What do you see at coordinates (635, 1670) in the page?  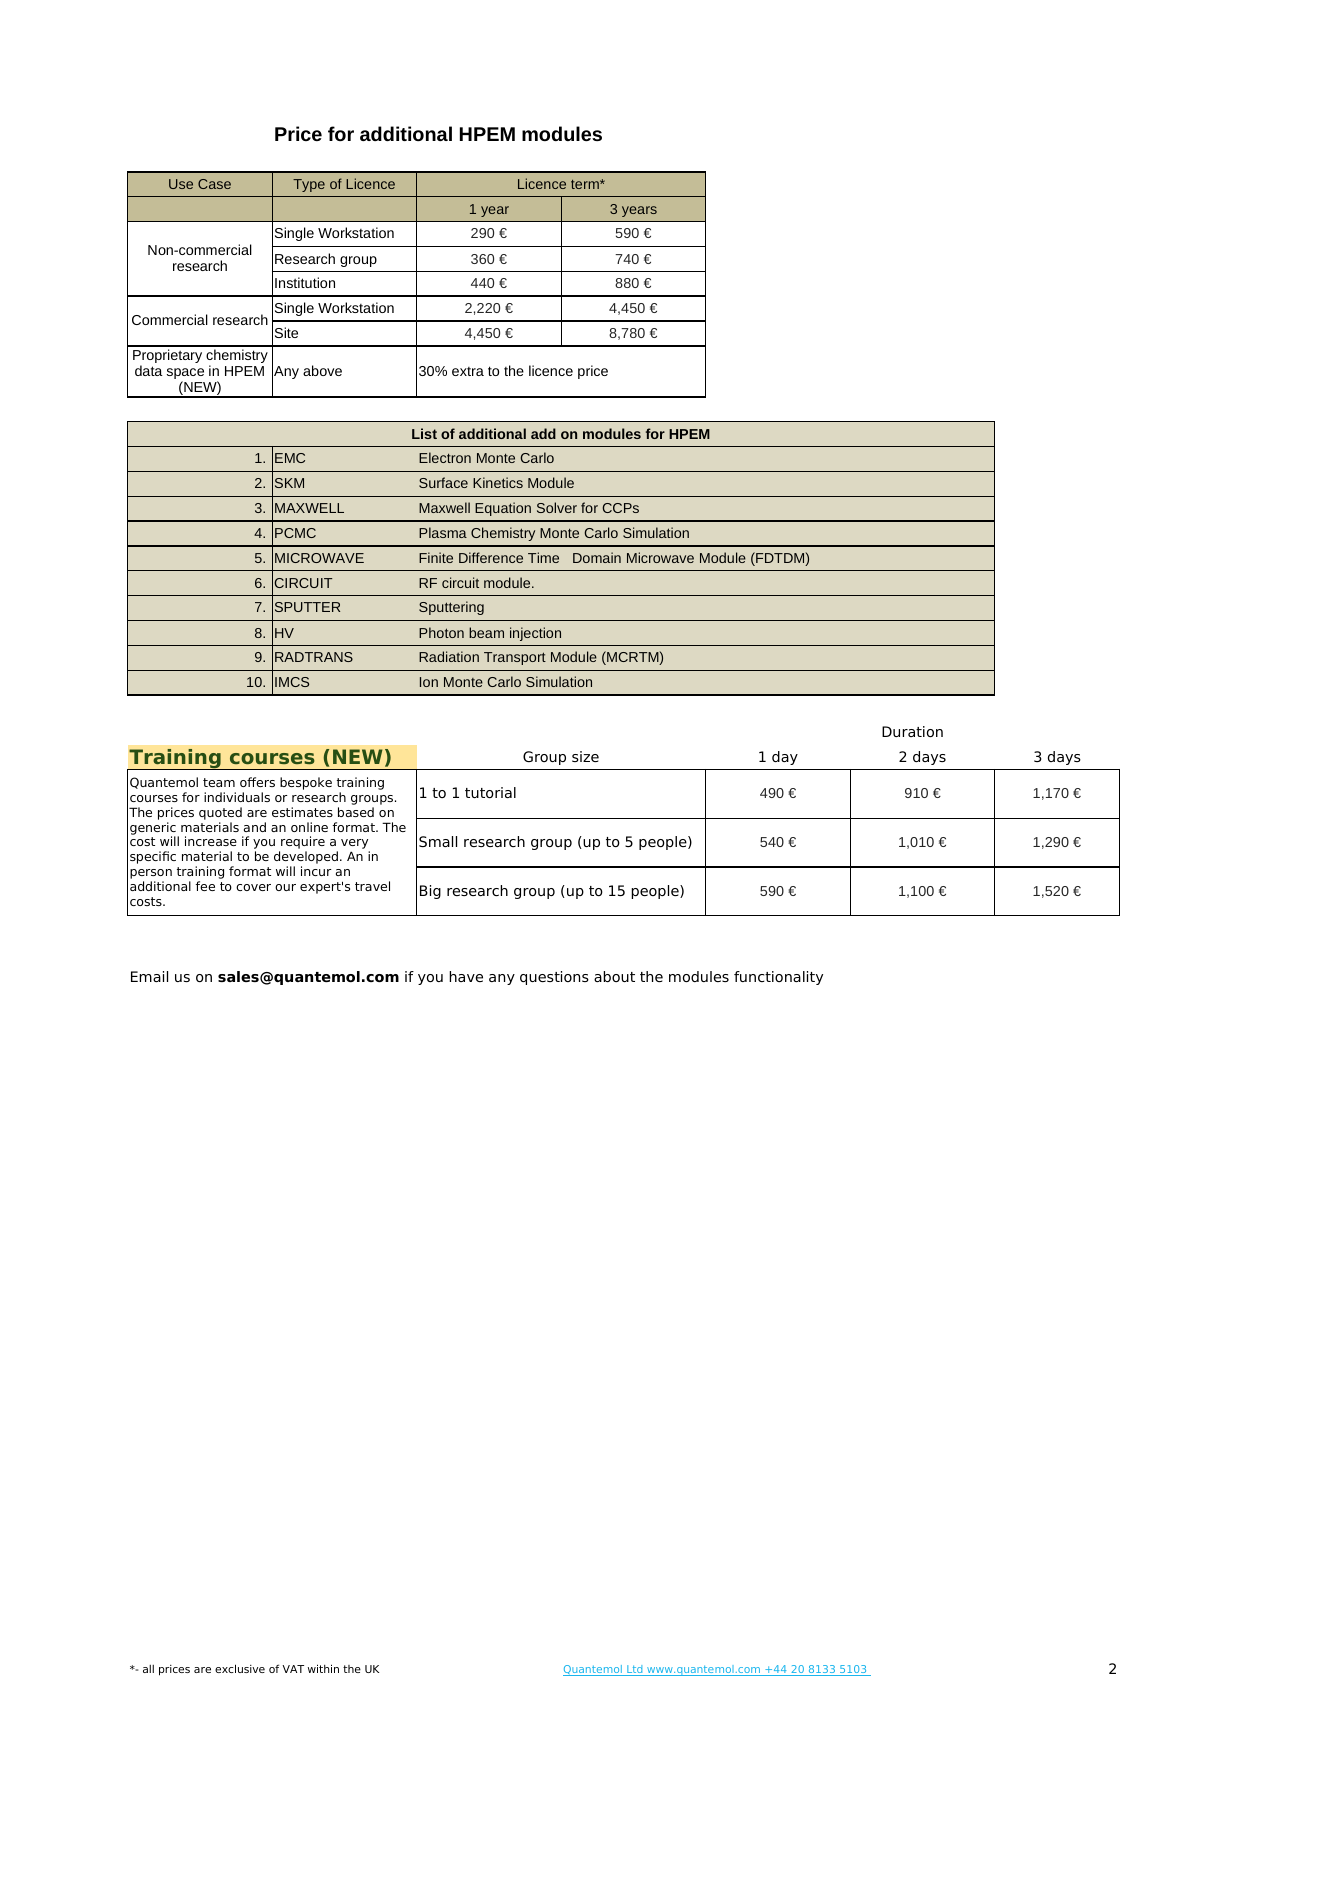 I see `Ltd` at bounding box center [635, 1670].
